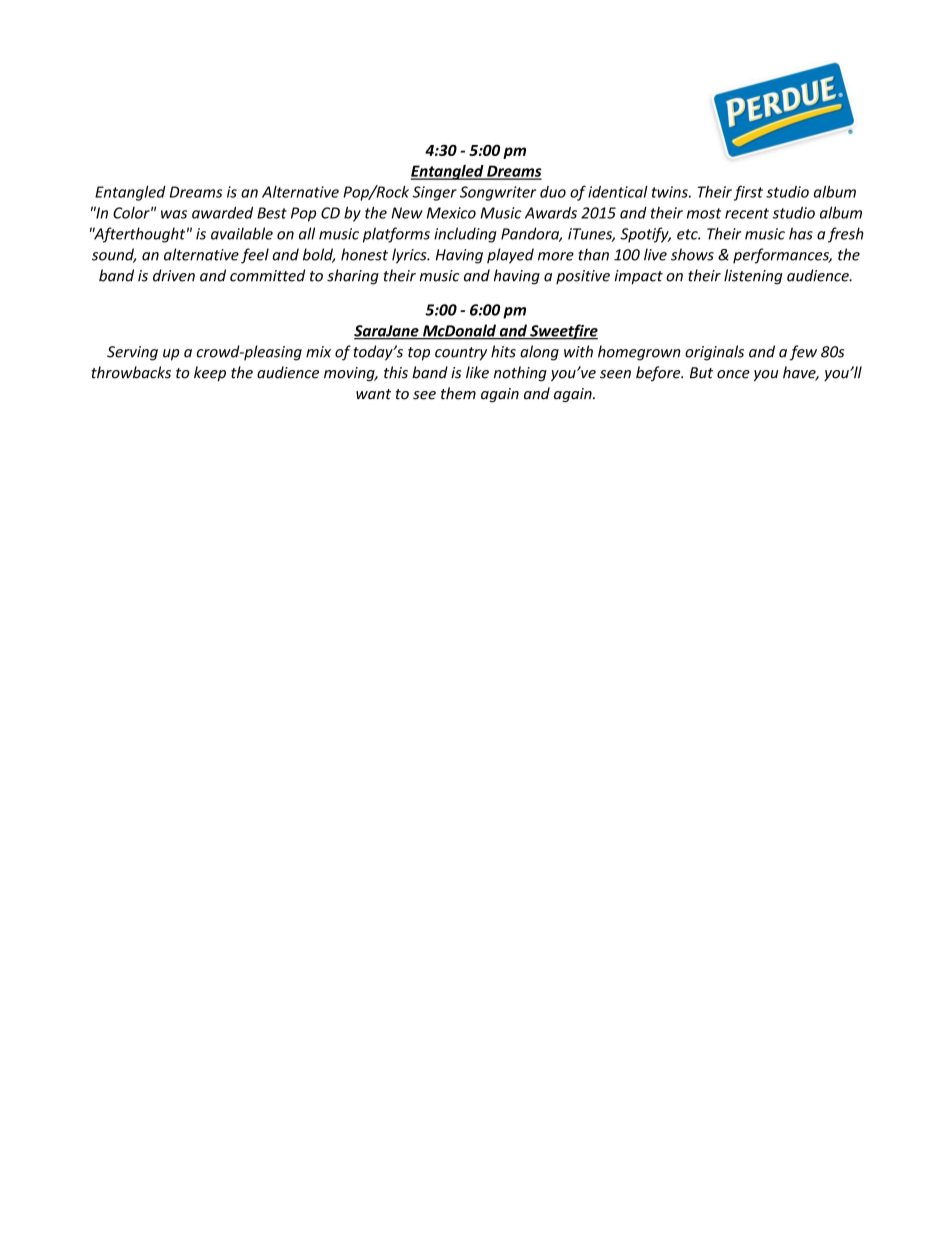 The height and width of the image is (1233, 952). What do you see at coordinates (748, 193) in the image?
I see `first` at bounding box center [748, 193].
